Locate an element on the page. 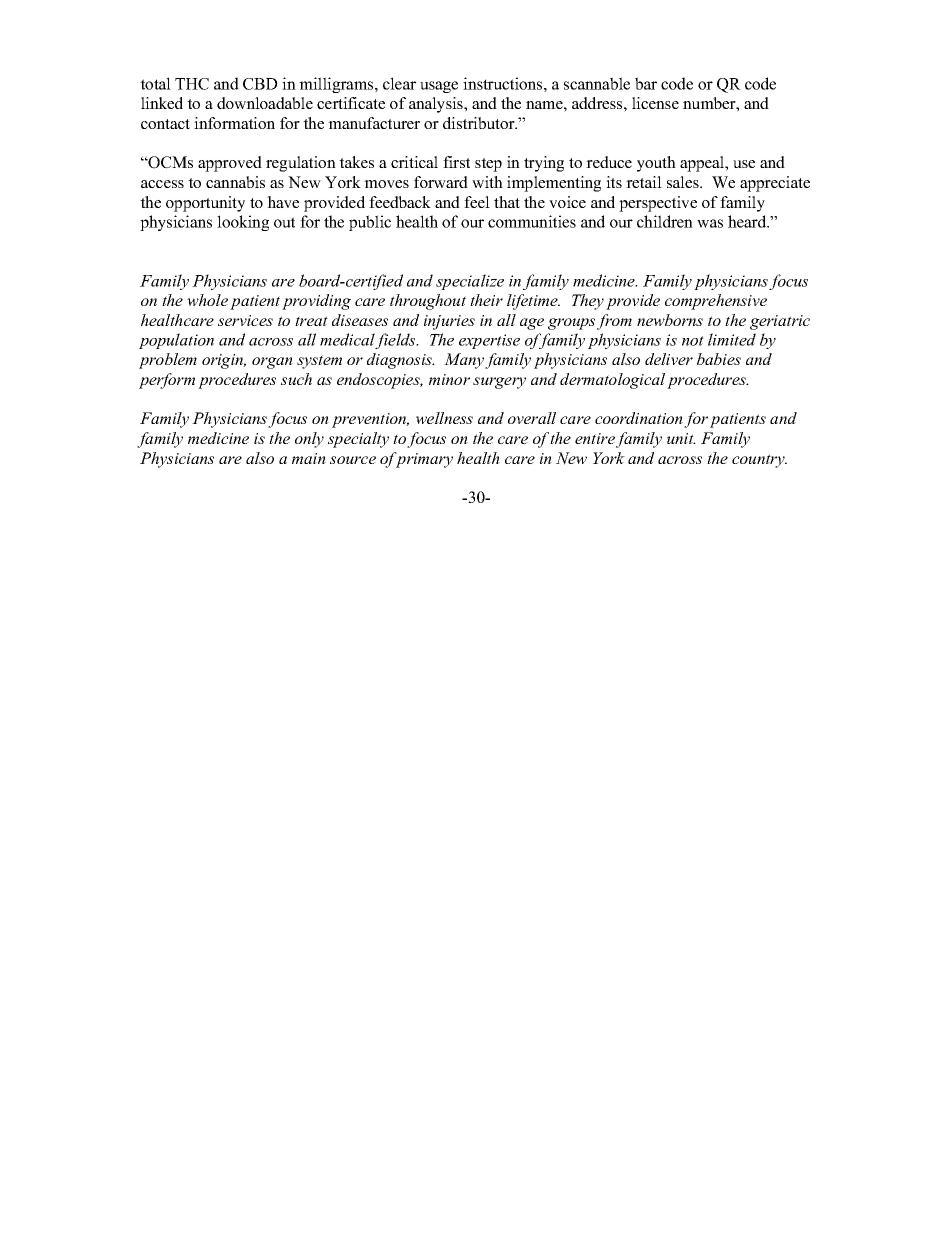 This page has width=952, height=1233. license is located at coordinates (655, 103).
